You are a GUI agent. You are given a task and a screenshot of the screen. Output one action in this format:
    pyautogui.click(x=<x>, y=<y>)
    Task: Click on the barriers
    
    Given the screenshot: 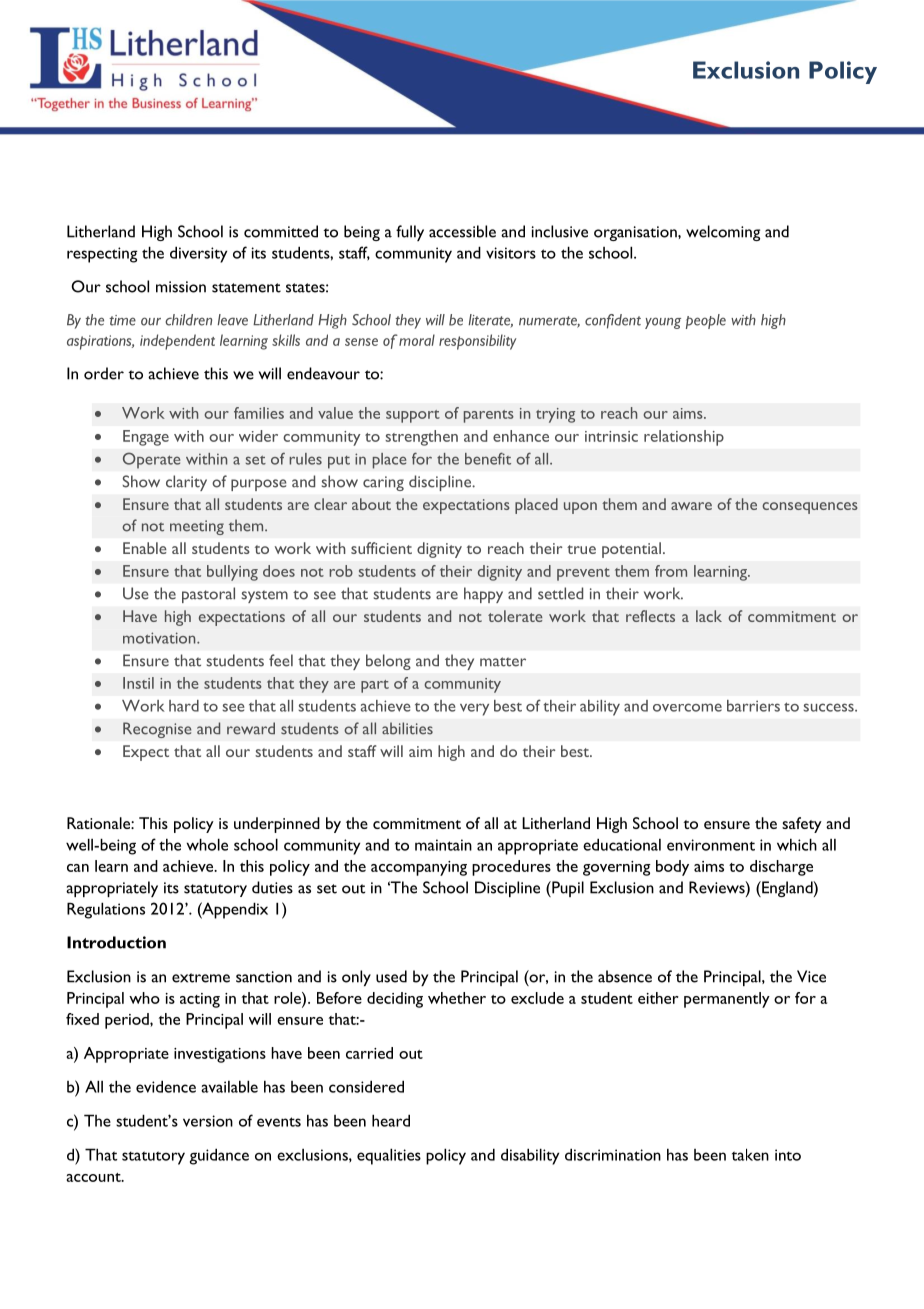 What is the action you would take?
    pyautogui.click(x=753, y=706)
